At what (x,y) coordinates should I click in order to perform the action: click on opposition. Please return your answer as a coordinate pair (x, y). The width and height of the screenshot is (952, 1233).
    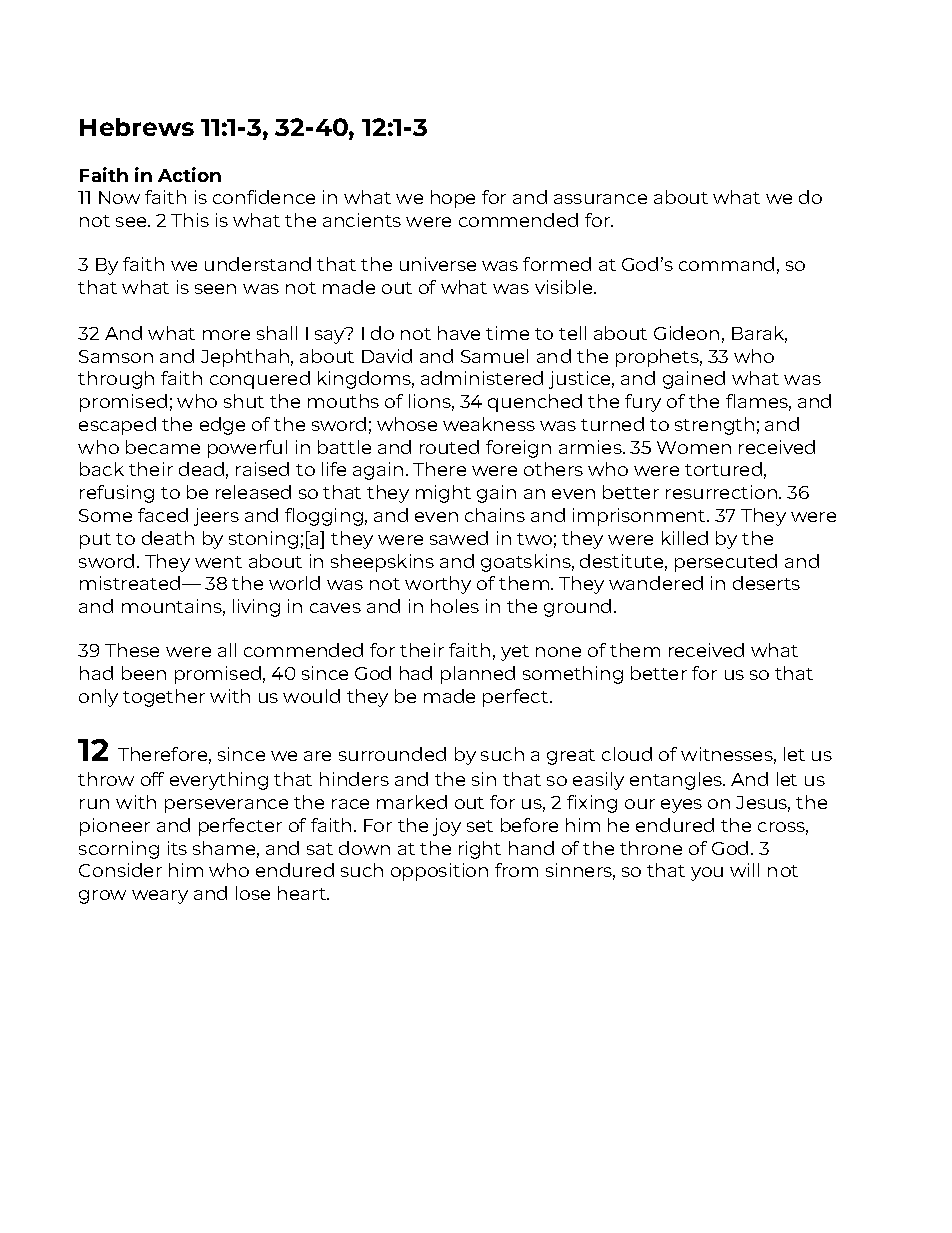
    Looking at the image, I should click on (439, 872).
